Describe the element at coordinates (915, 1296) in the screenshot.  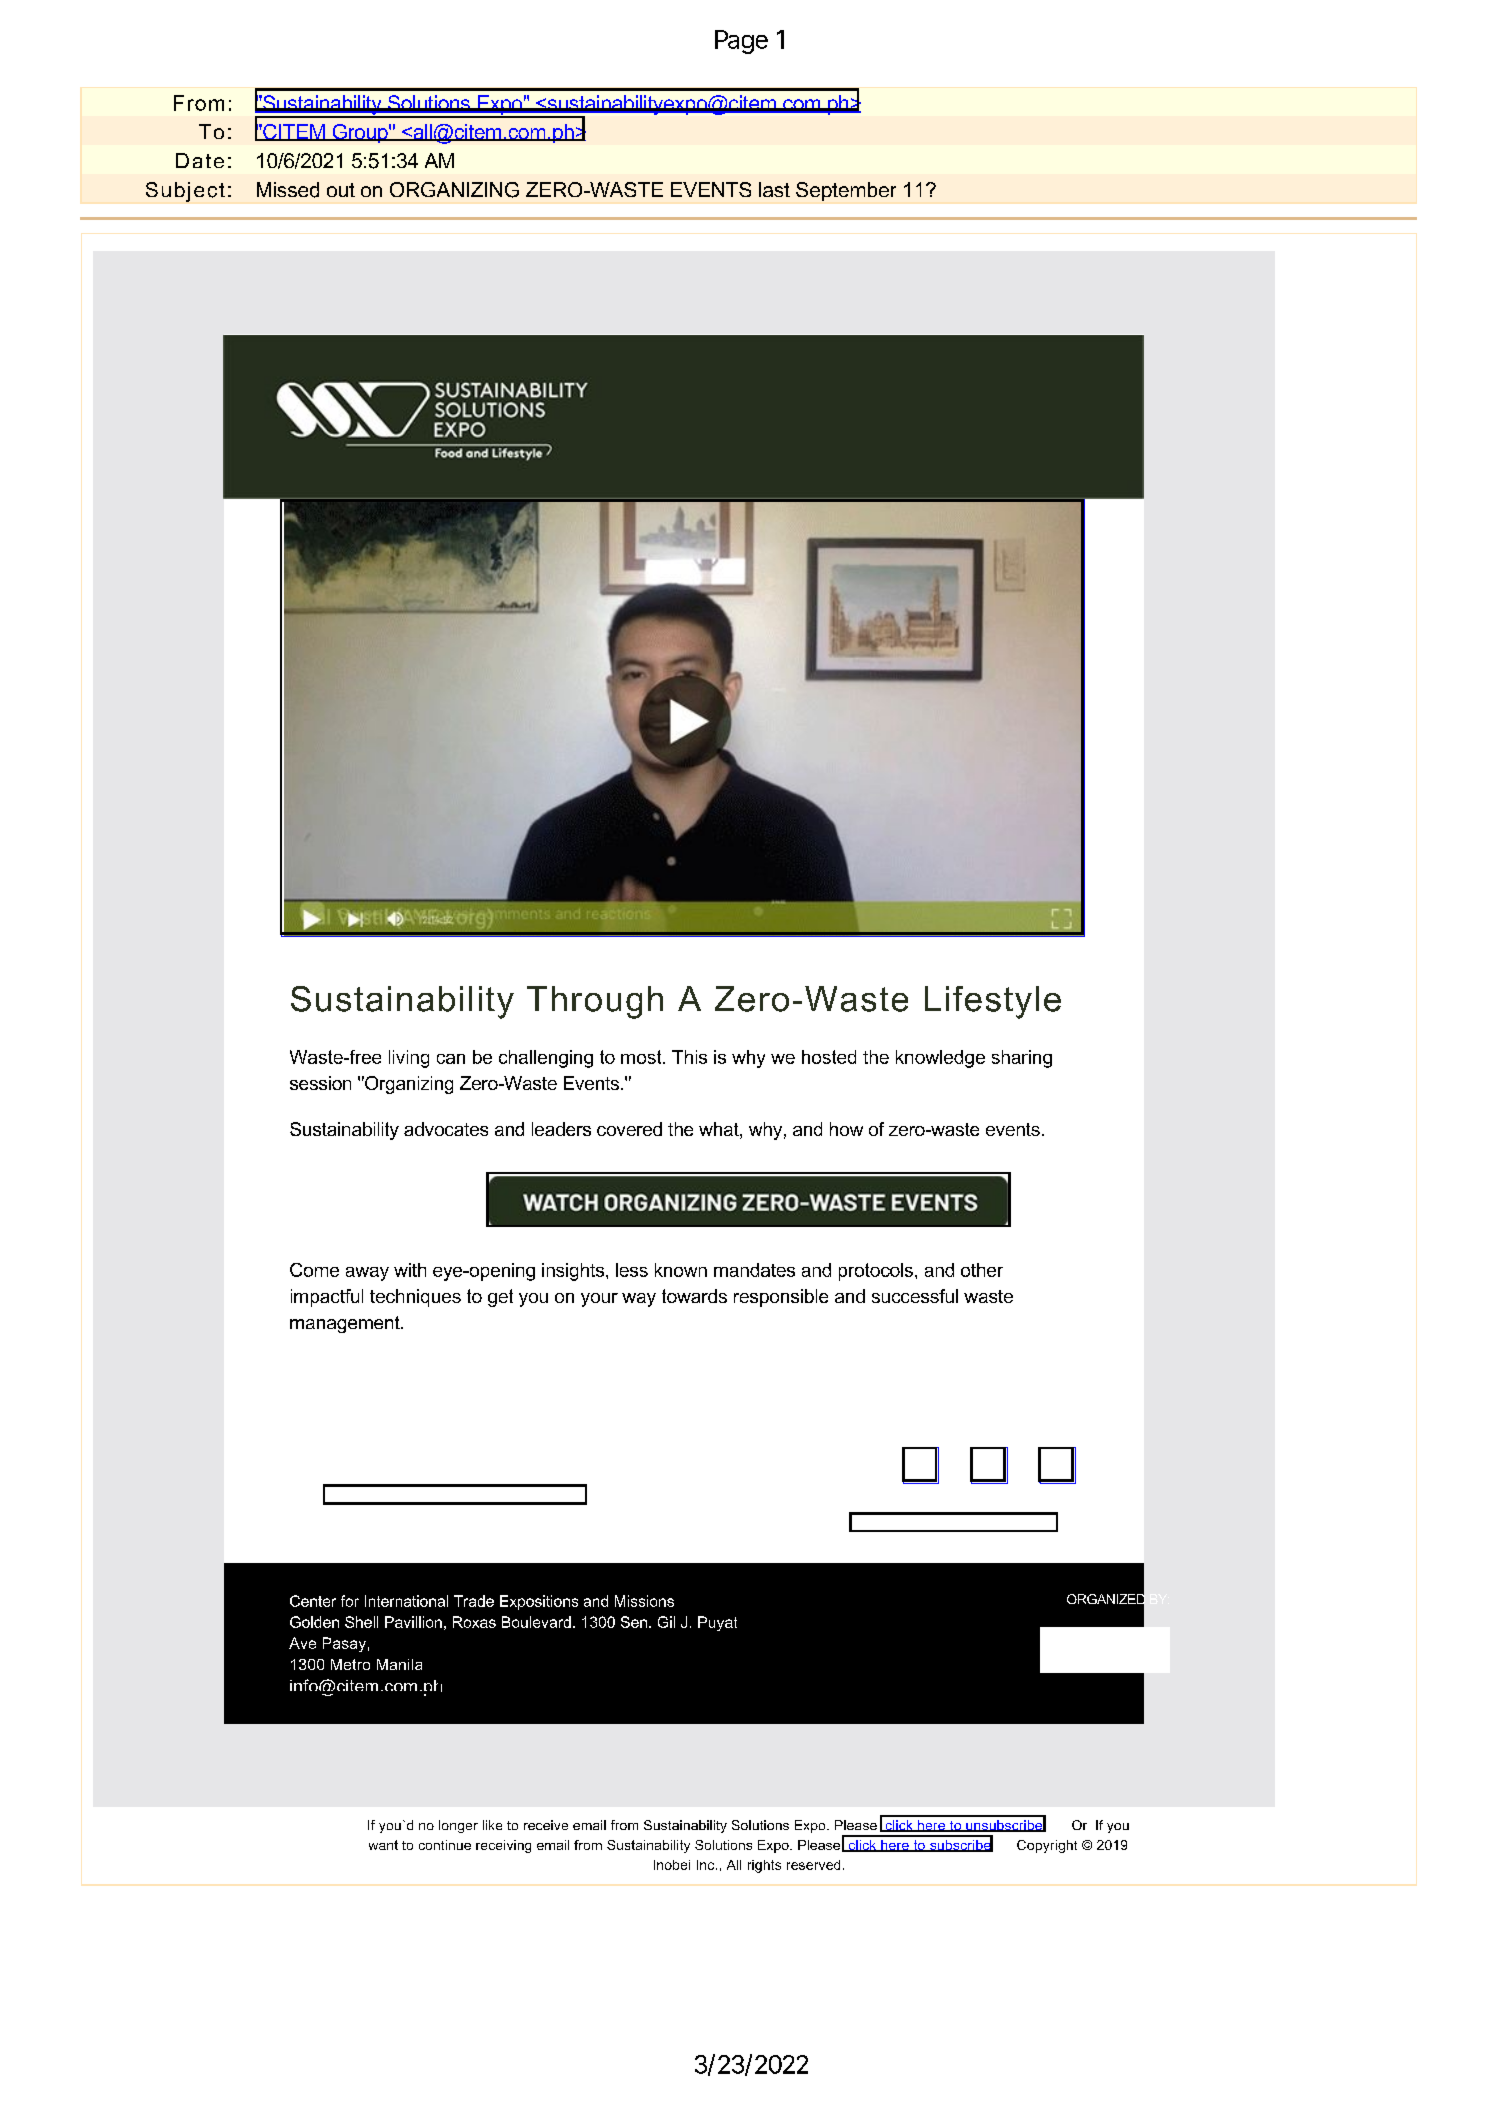
I see `successful` at that location.
